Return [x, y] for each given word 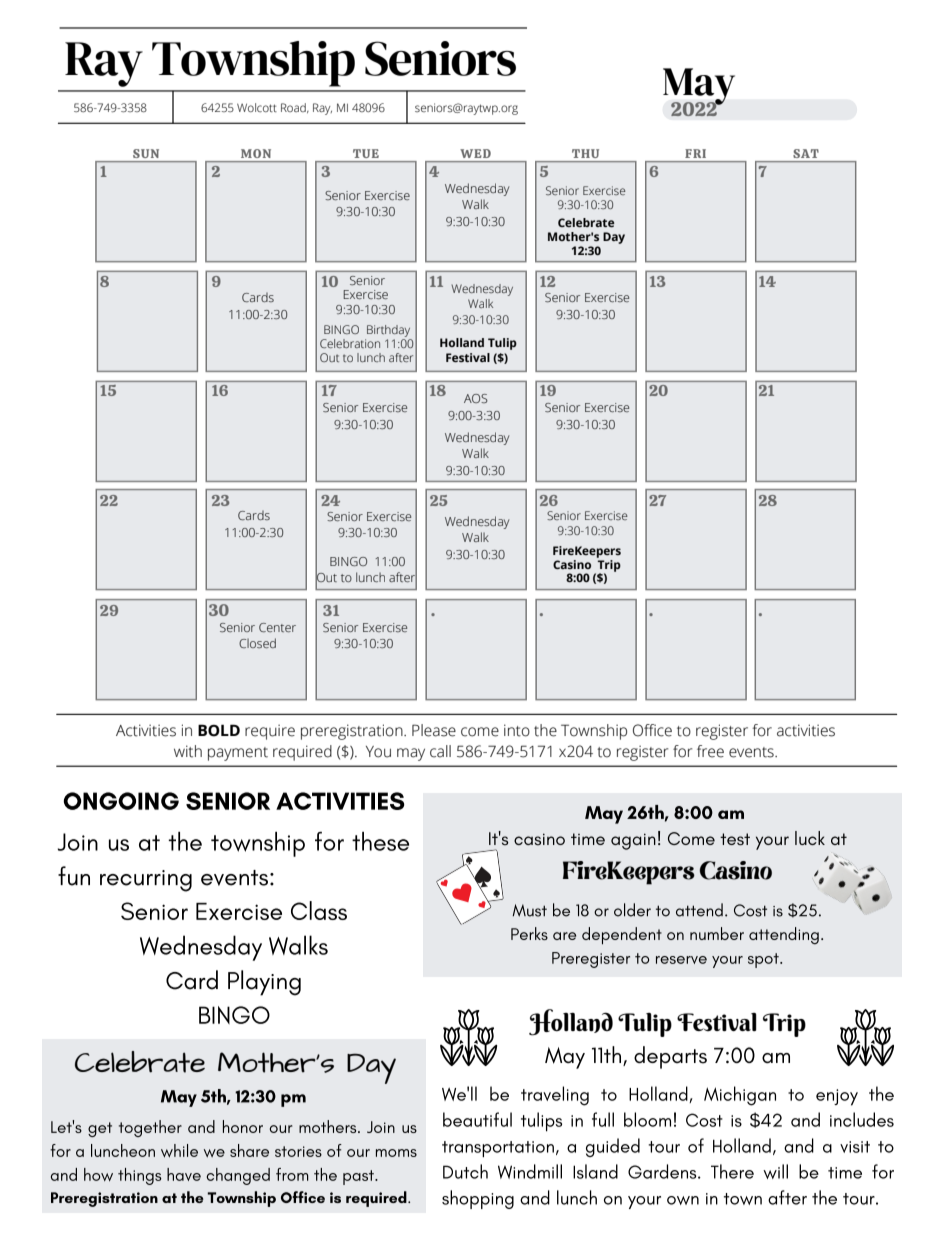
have [184, 1174]
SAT [805, 153]
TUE [366, 153]
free [710, 751]
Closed [257, 643]
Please [434, 730]
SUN [146, 153]
